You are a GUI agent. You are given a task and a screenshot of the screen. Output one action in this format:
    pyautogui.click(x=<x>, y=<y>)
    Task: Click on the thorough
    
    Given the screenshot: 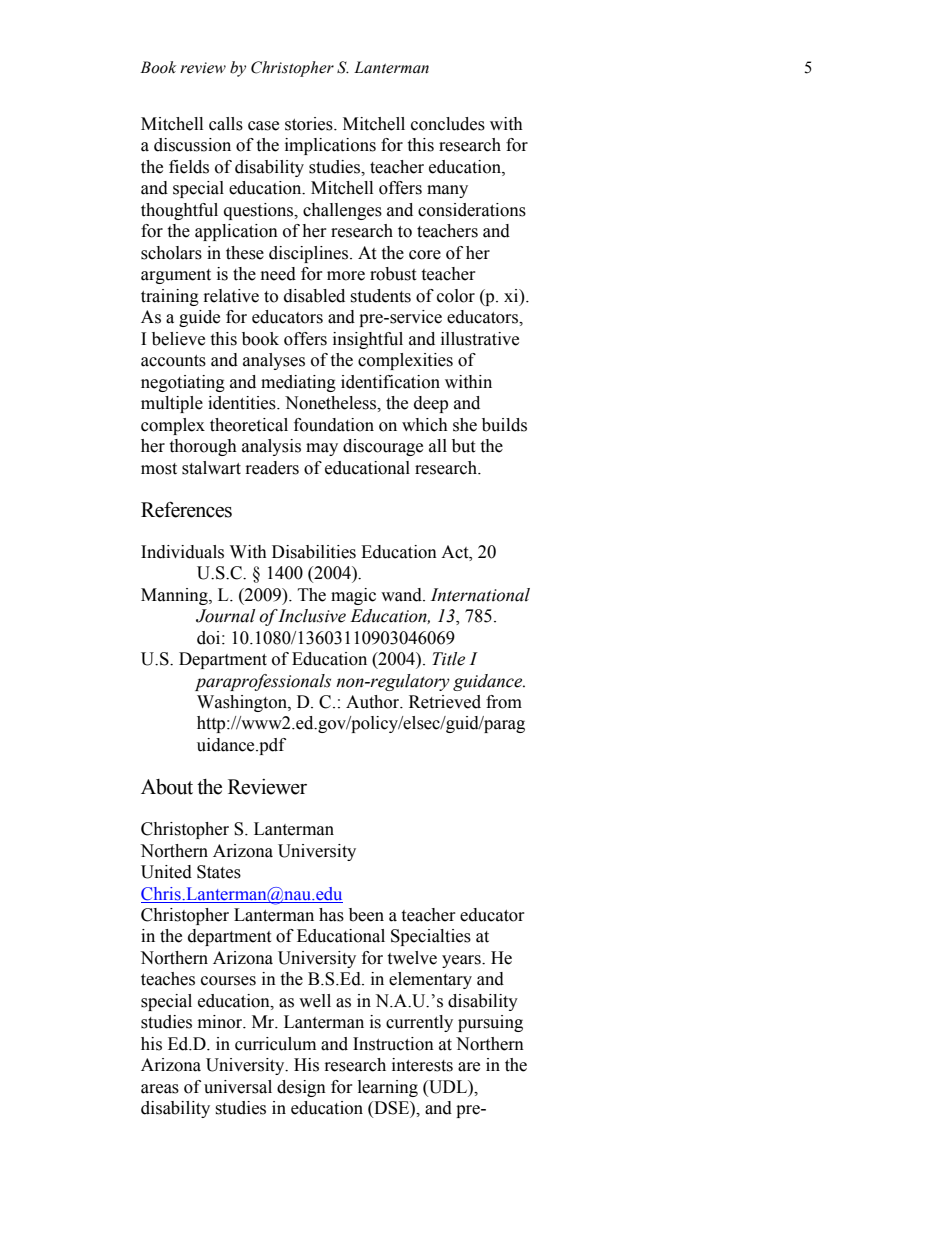 What is the action you would take?
    pyautogui.click(x=203, y=447)
